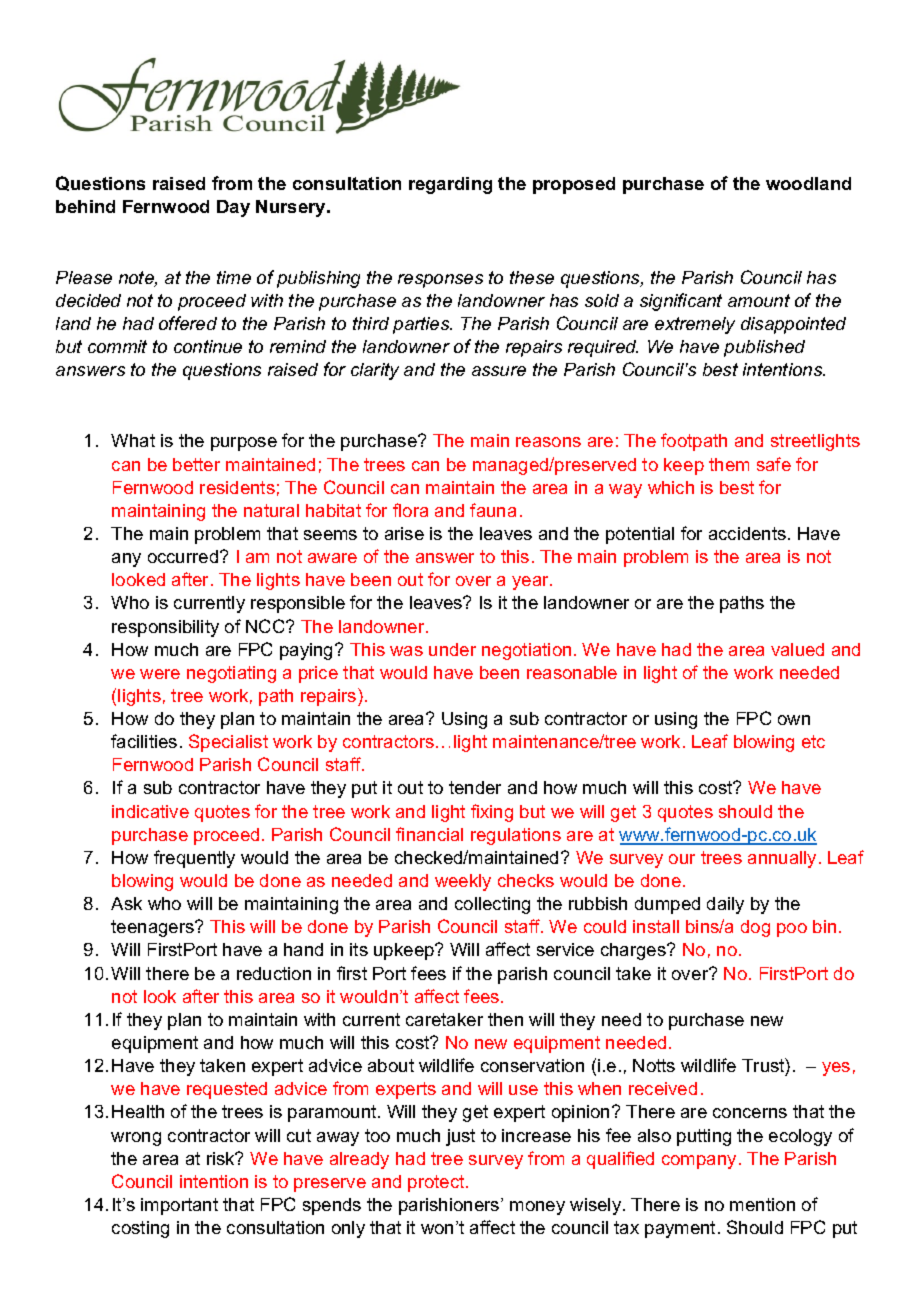 The width and height of the image is (924, 1308). Describe the element at coordinates (755, 928) in the image. I see `dog` at that location.
